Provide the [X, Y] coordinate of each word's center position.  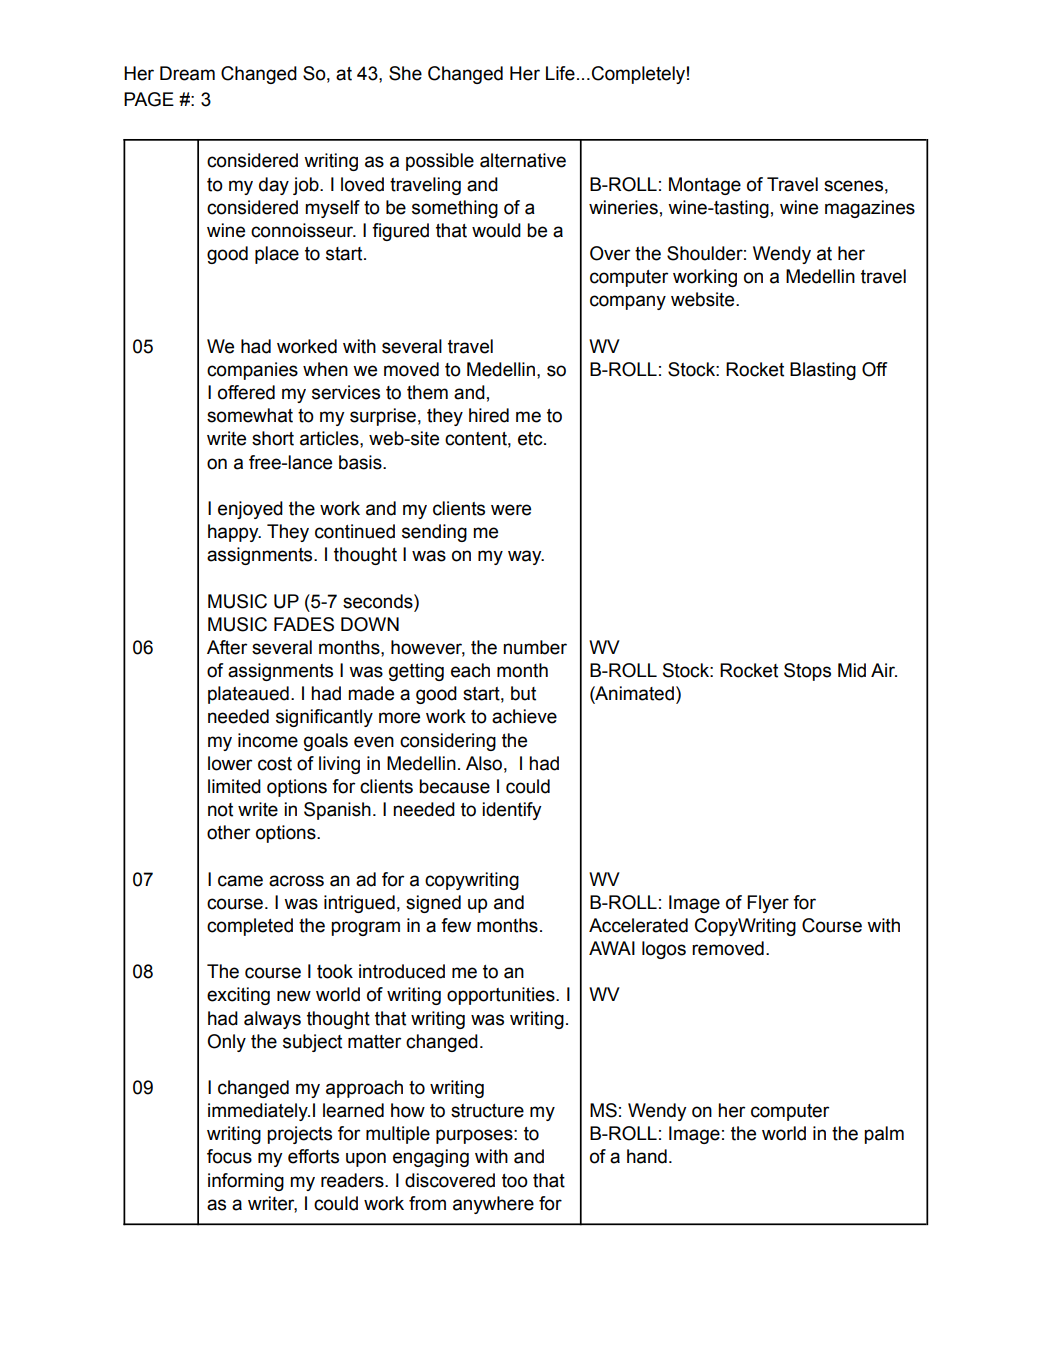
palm [884, 1135]
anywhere [493, 1205]
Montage [705, 186]
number [535, 647]
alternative [523, 160]
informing [246, 1182]
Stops [807, 672]
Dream [187, 73]
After [227, 647]
